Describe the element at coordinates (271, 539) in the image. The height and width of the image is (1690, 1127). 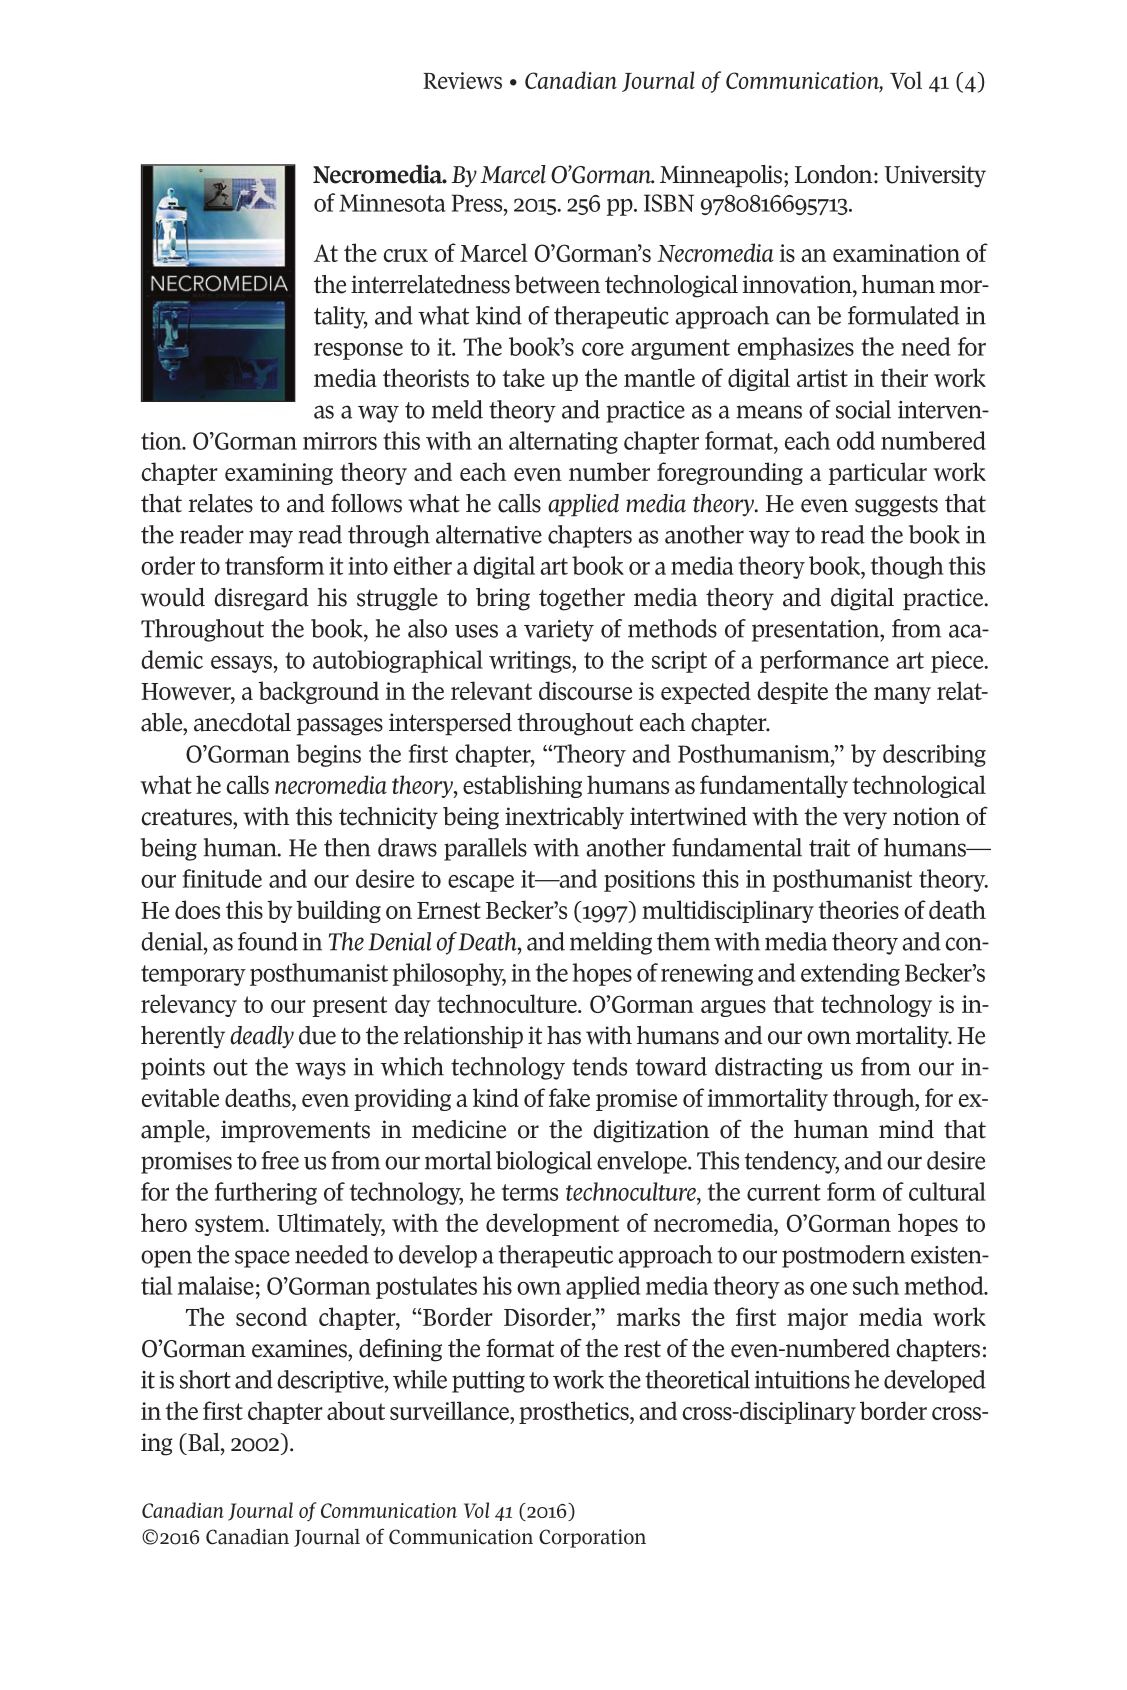
I see `may` at that location.
